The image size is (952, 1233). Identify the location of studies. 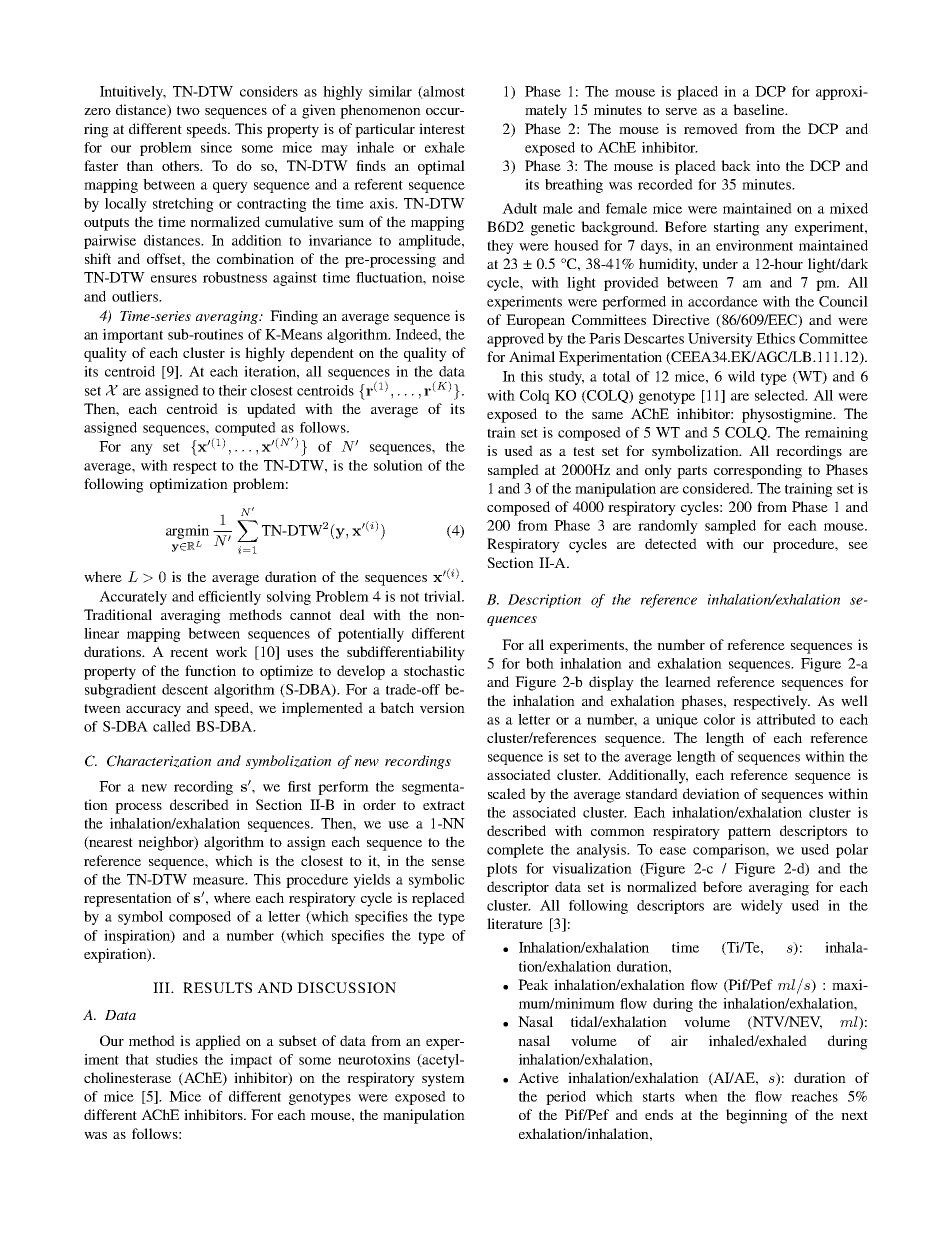
(177, 1059).
